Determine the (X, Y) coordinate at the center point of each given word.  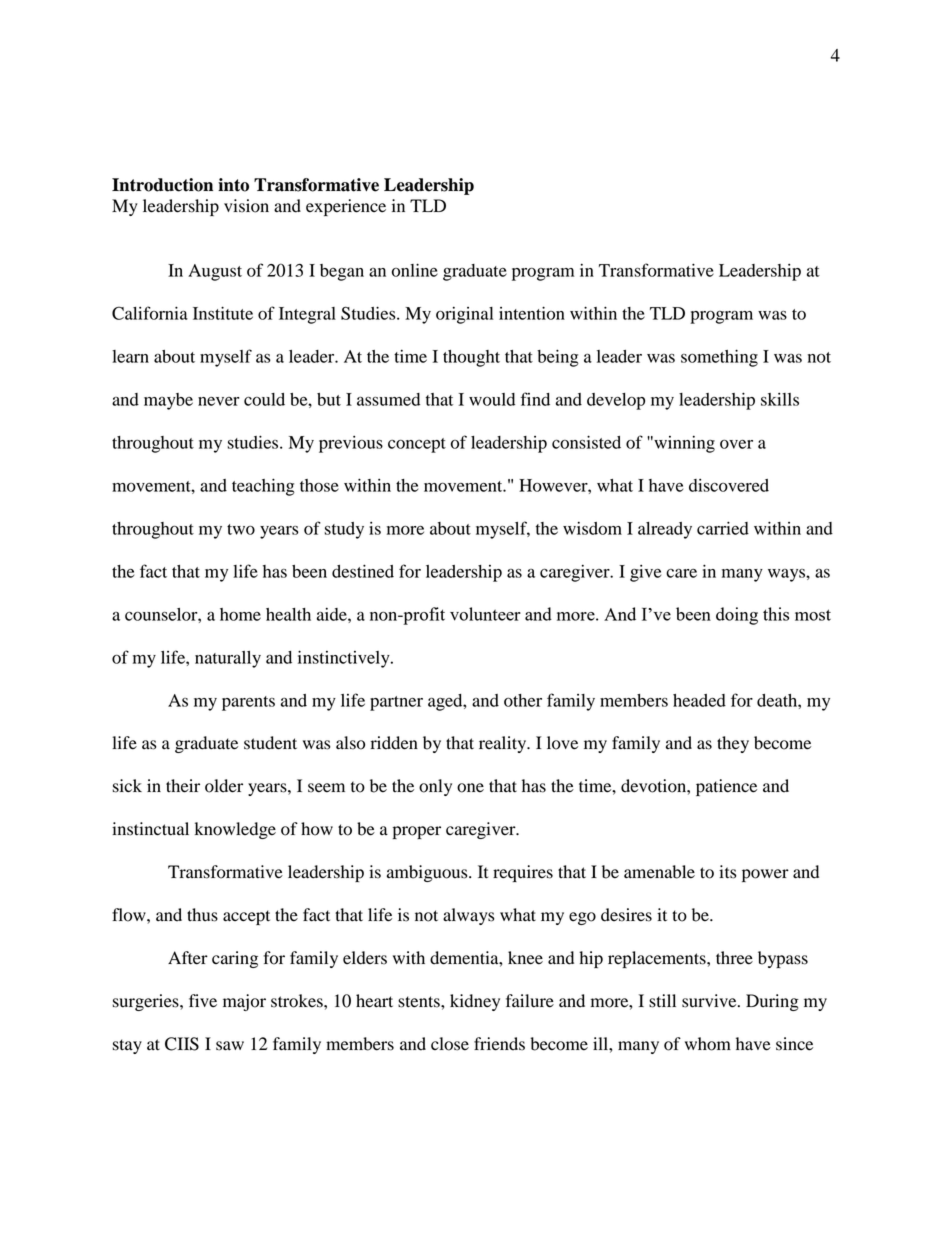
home (240, 614)
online (415, 270)
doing (737, 616)
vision (246, 206)
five (203, 1001)
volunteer (485, 614)
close (450, 1044)
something (719, 358)
